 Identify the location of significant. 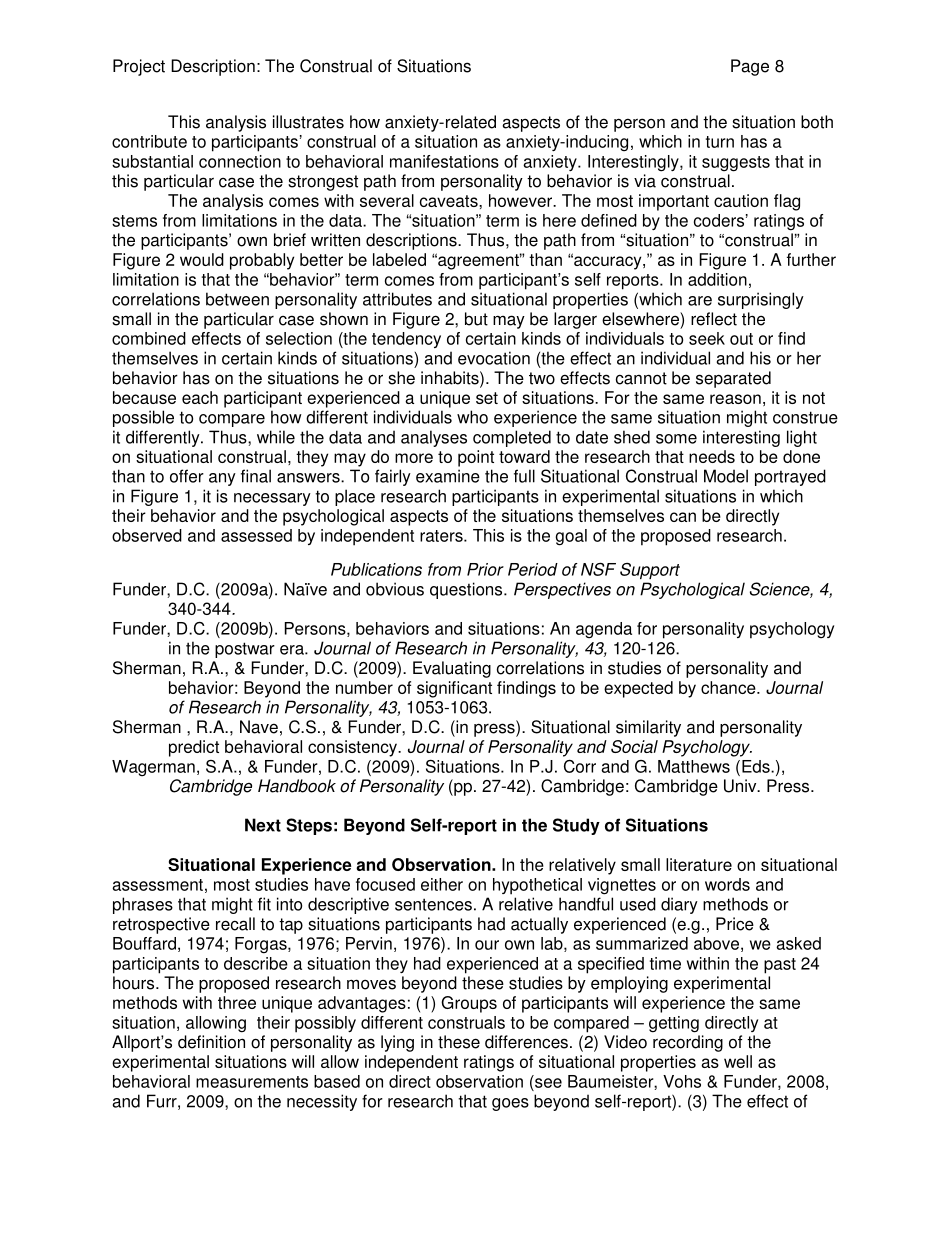
(454, 689).
